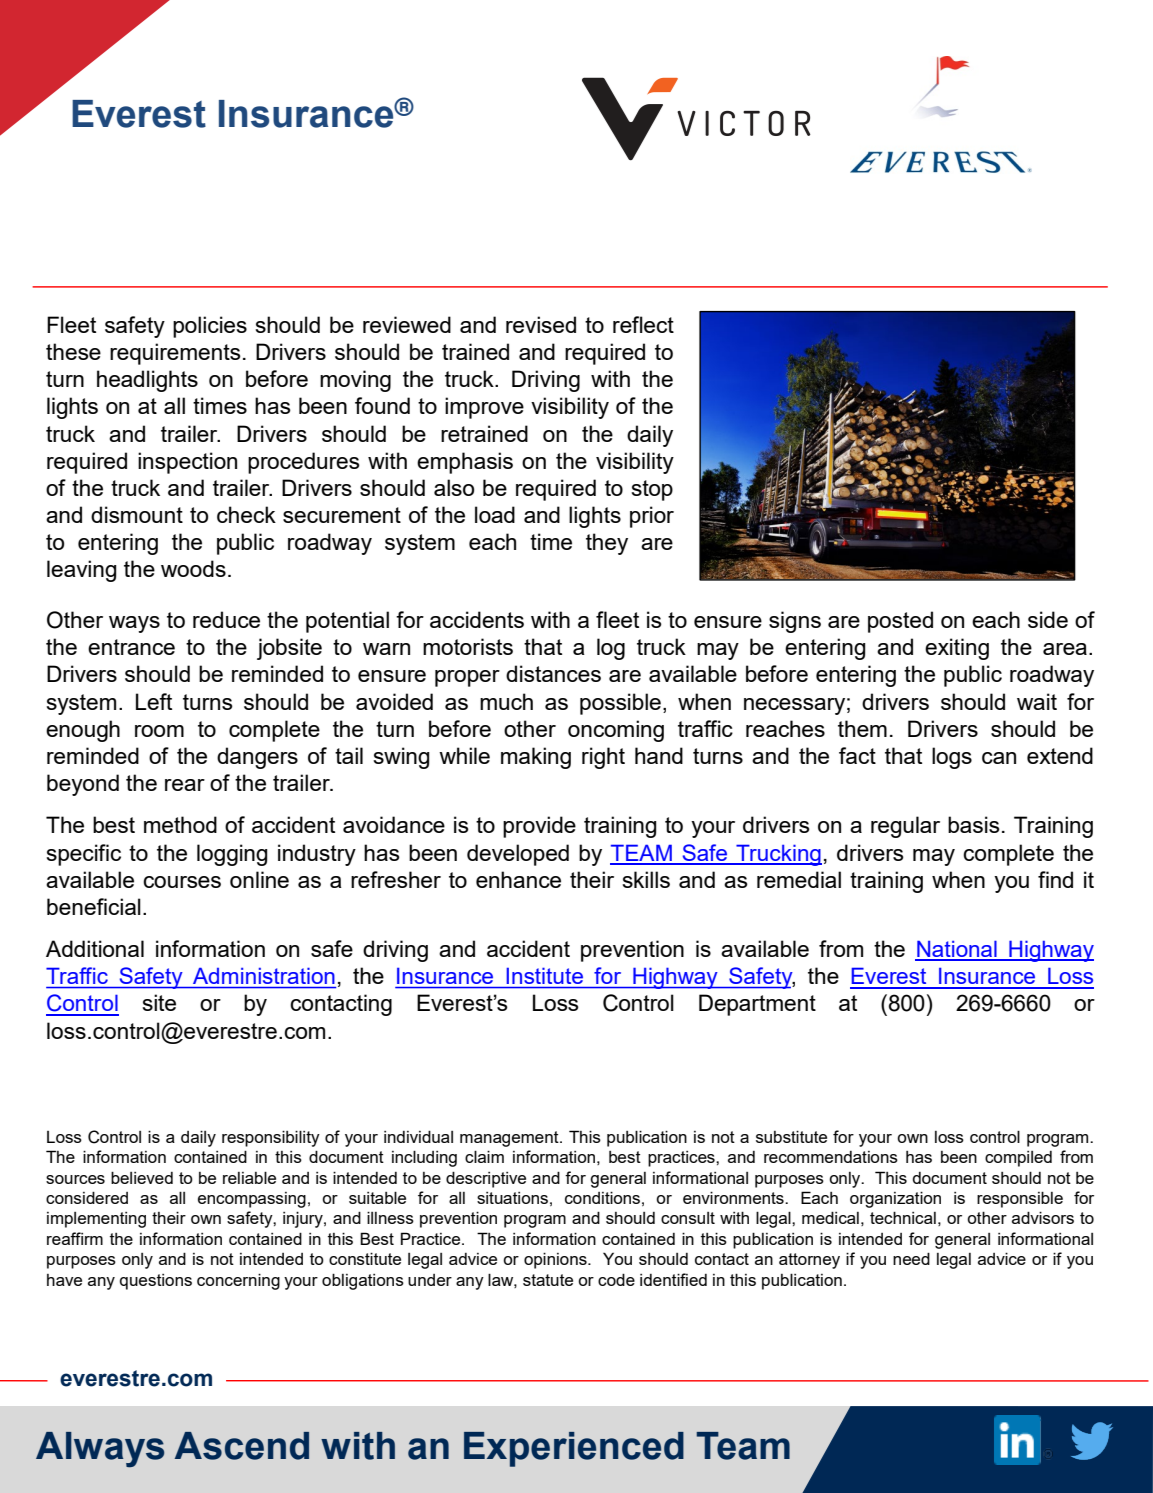  What do you see at coordinates (271, 1138) in the document?
I see `responsibility` at bounding box center [271, 1138].
